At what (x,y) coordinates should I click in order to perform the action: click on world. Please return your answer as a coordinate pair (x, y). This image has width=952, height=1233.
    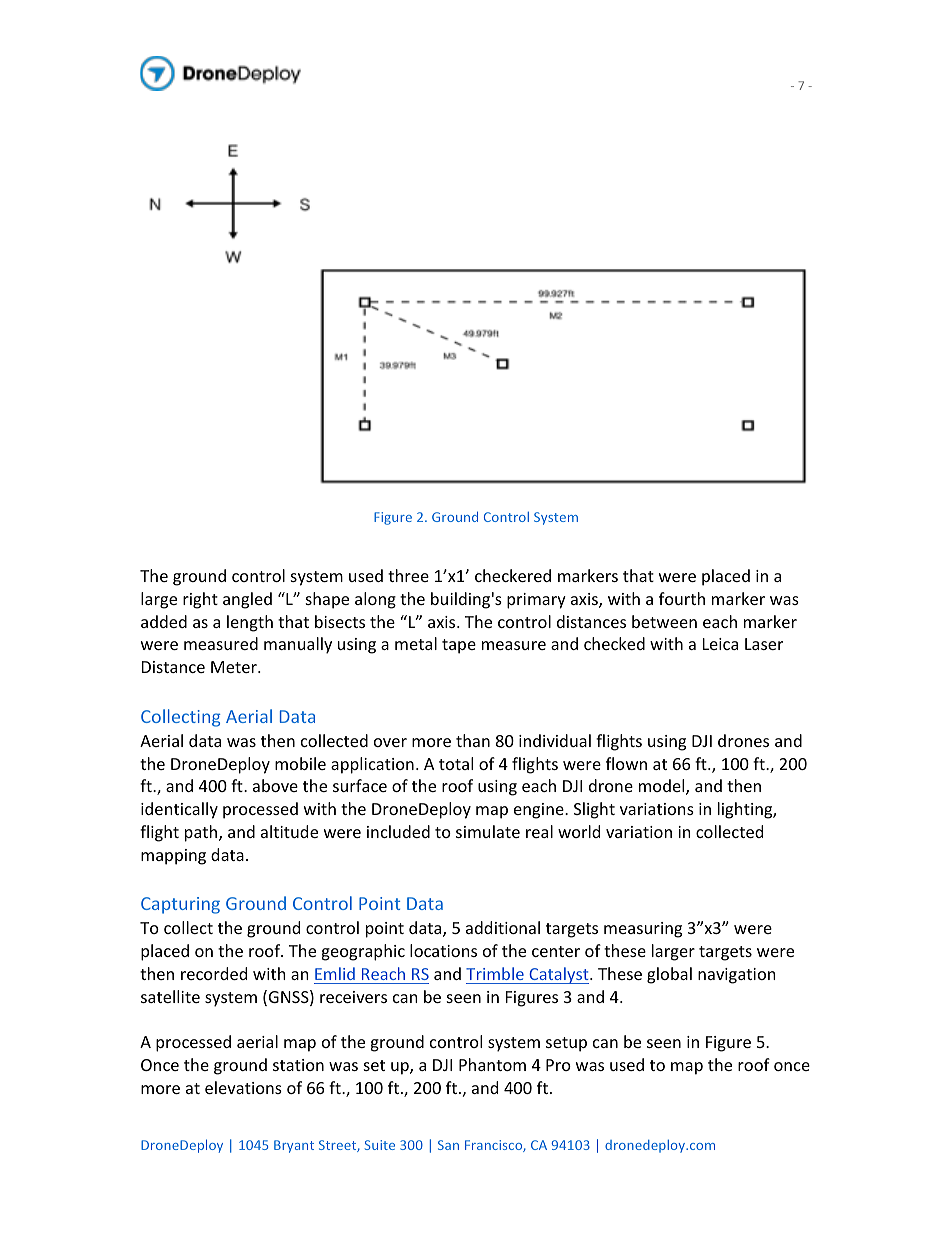
    Looking at the image, I should click on (579, 831).
